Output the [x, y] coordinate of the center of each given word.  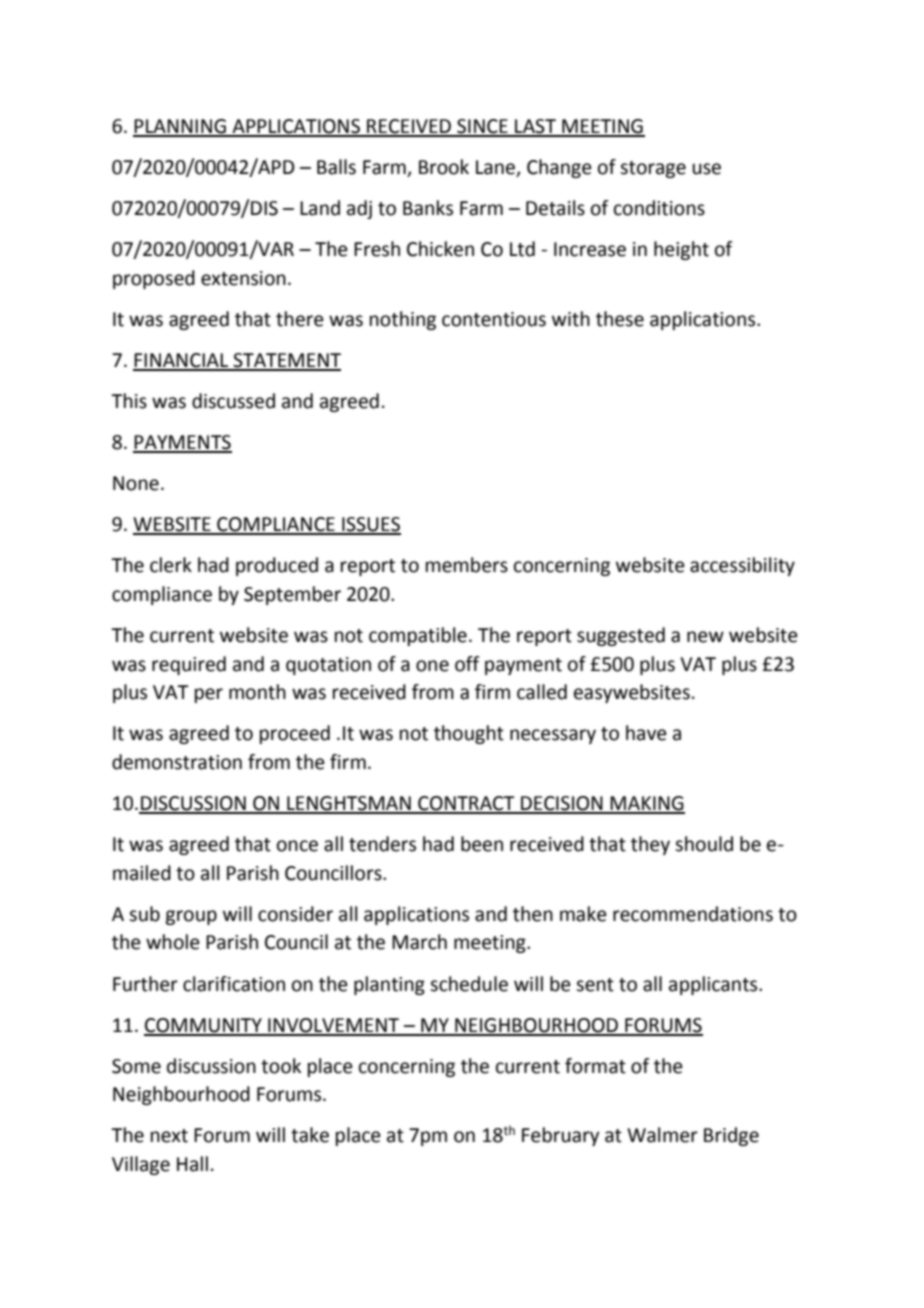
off [467, 664]
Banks [428, 208]
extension [243, 278]
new [705, 637]
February [560, 1136]
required [189, 665]
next [169, 1136]
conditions [659, 208]
